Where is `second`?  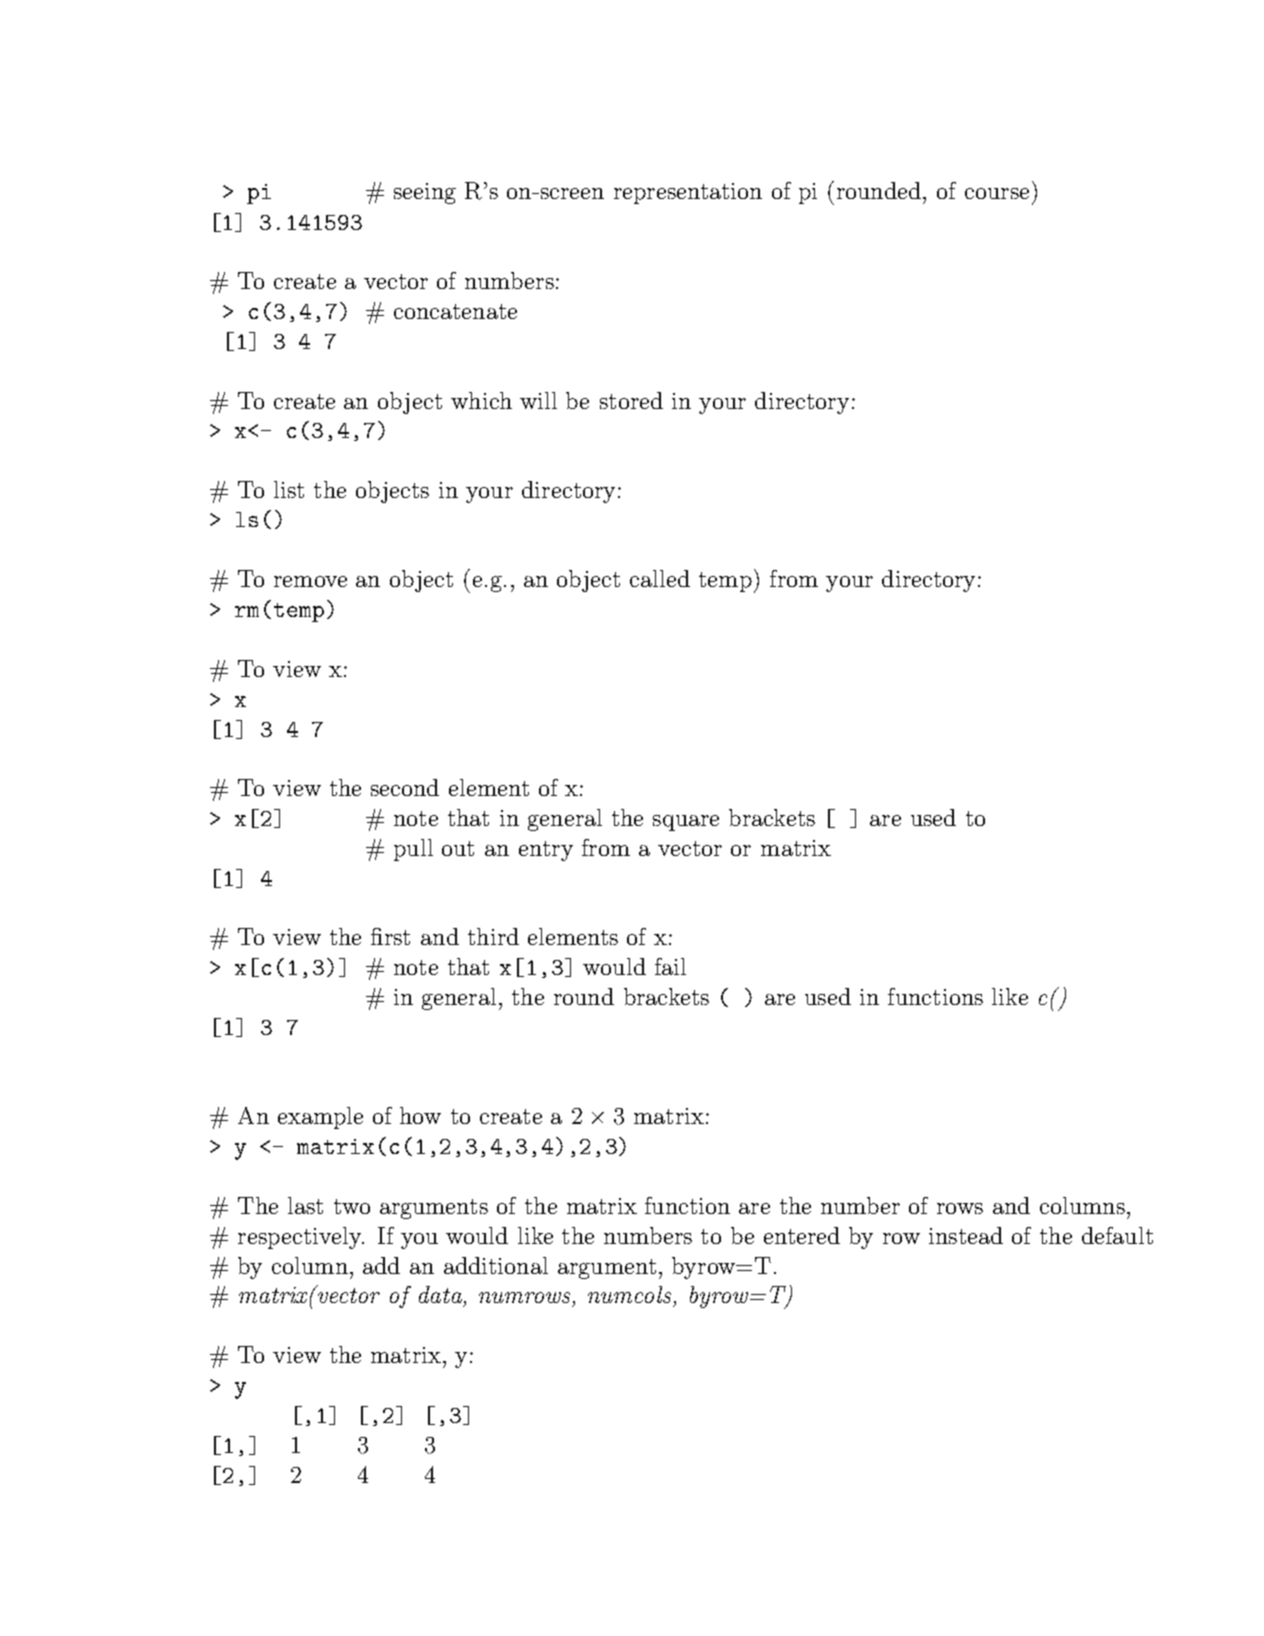 second is located at coordinates (405, 787).
